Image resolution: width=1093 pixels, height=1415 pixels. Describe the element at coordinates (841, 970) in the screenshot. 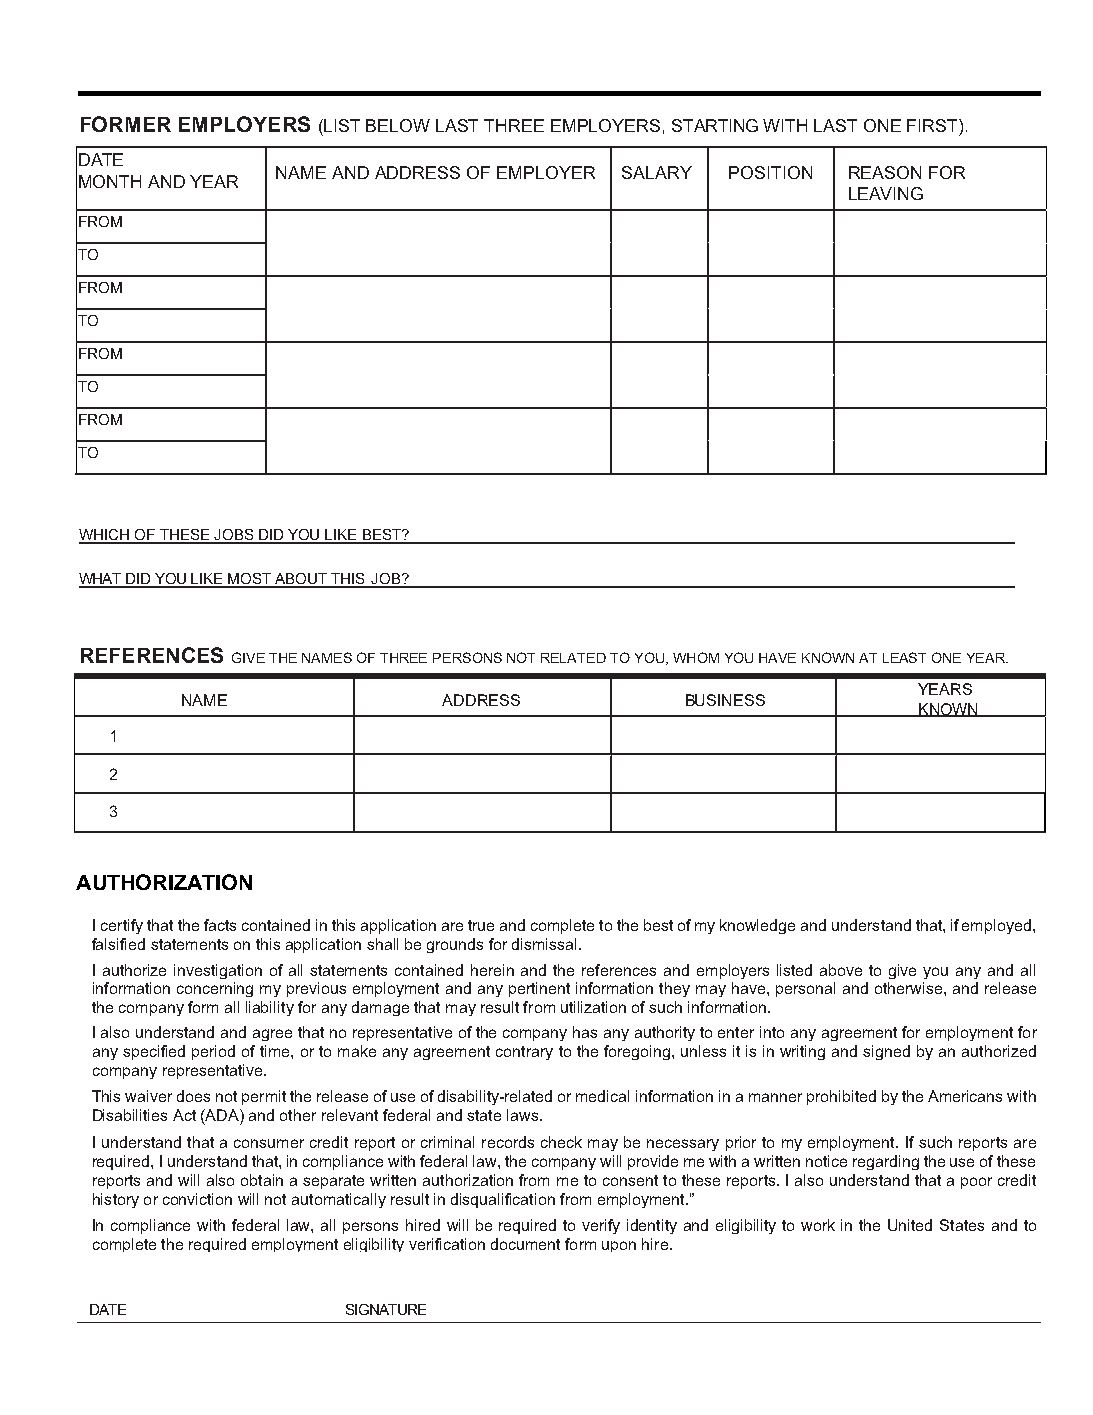

I see `above` at that location.
